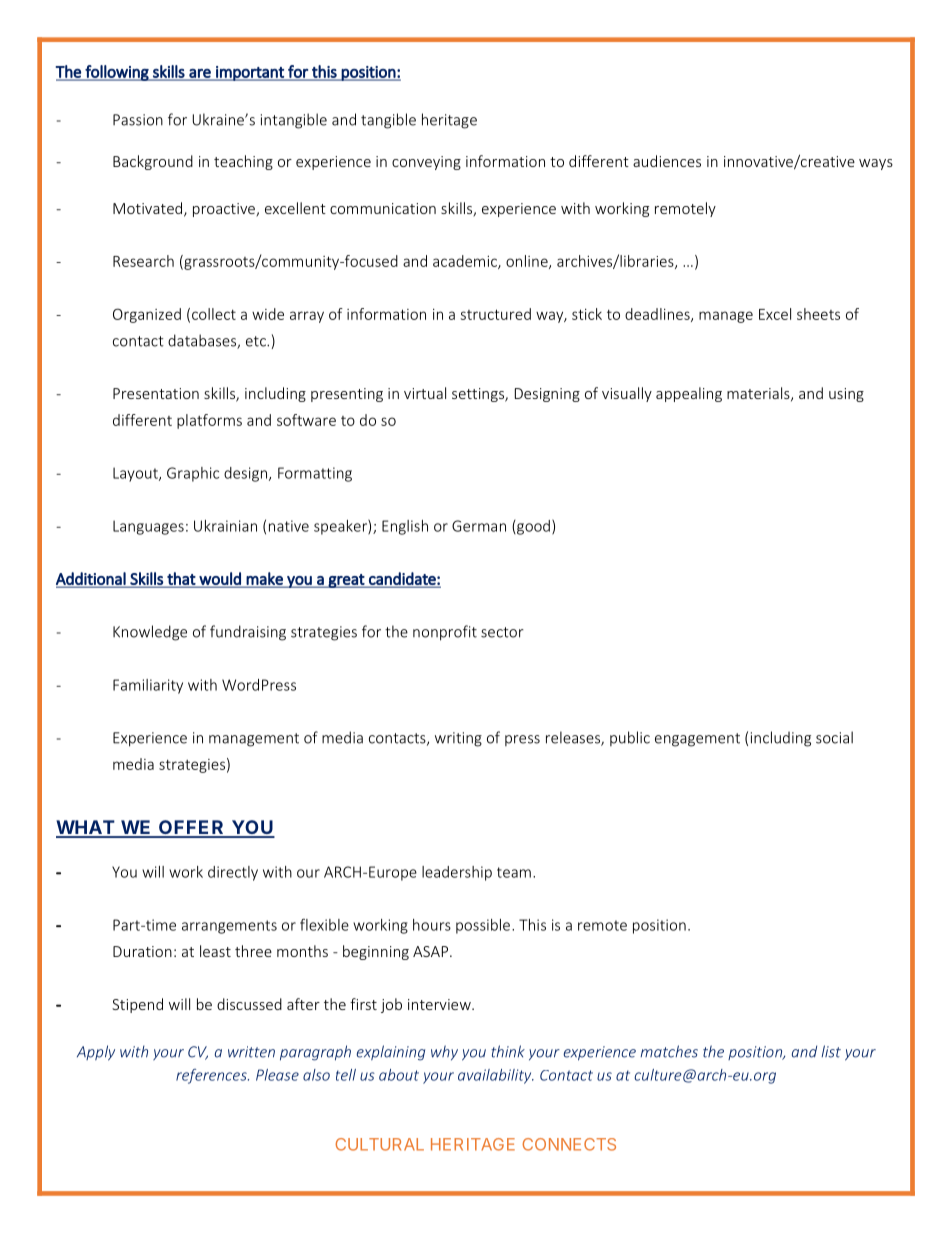  I want to click on using, so click(846, 395).
